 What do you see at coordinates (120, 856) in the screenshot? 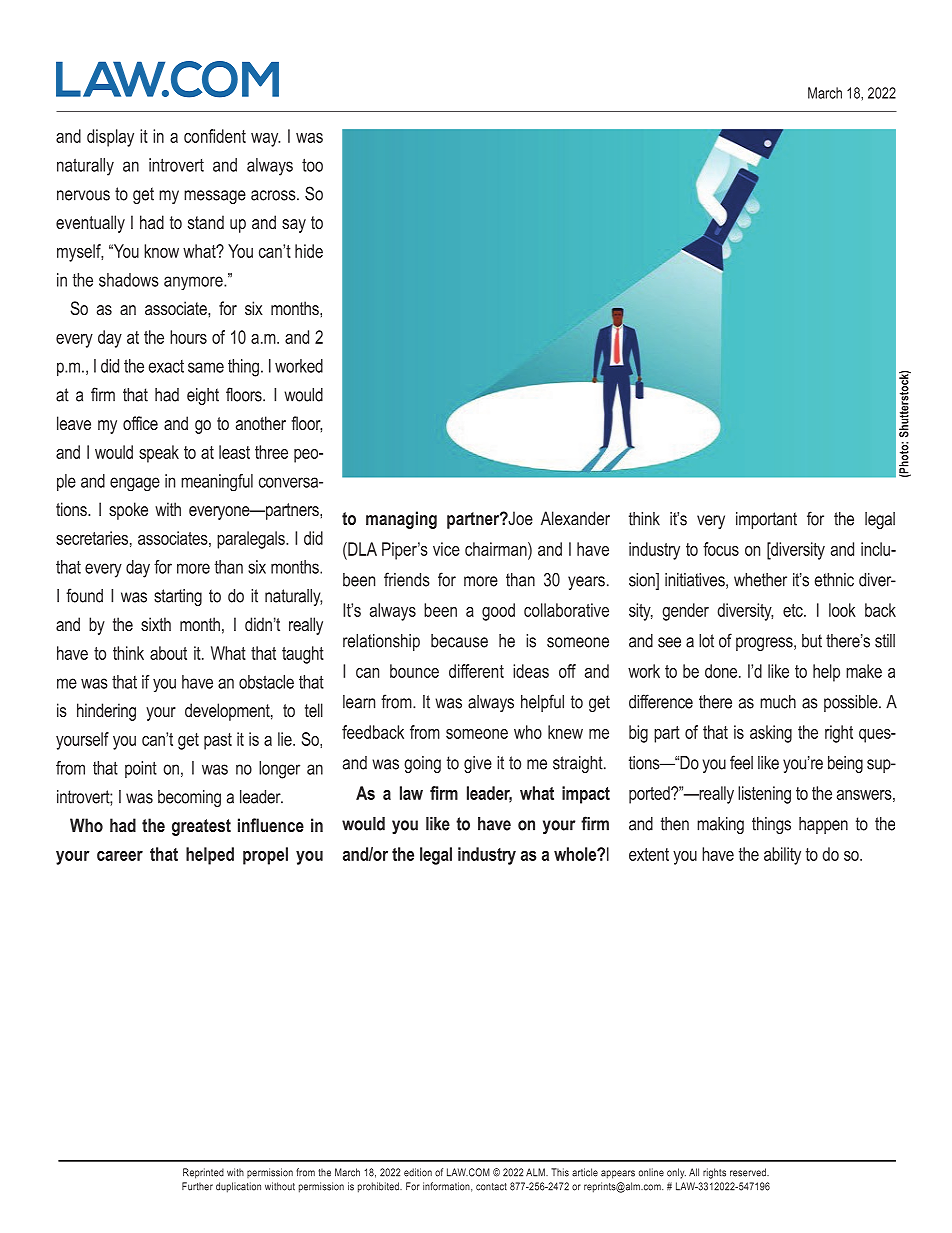
I see `career` at bounding box center [120, 856].
